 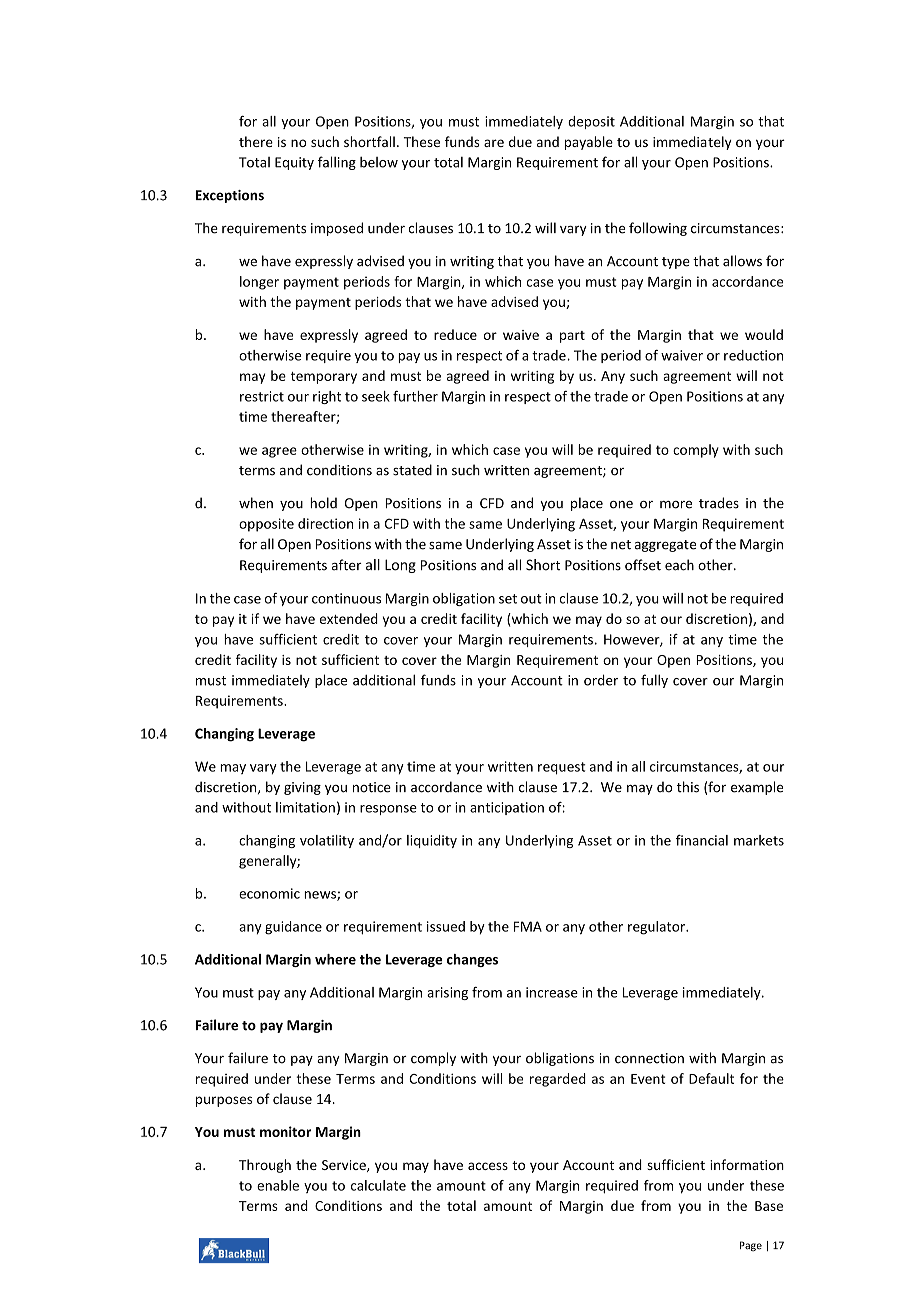 What do you see at coordinates (294, 163) in the document?
I see `Equity` at bounding box center [294, 163].
